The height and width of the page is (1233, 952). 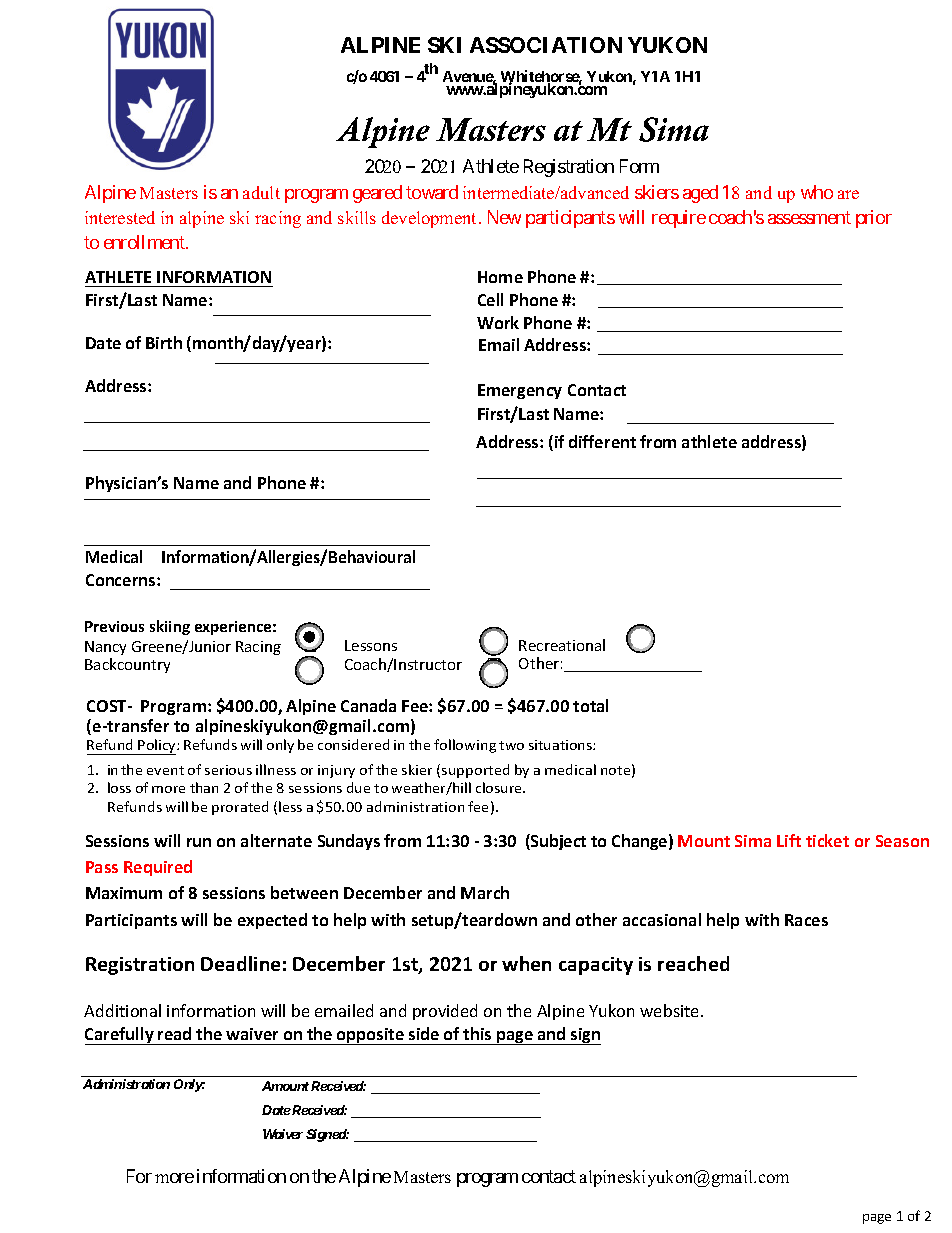 What do you see at coordinates (122, 580) in the page?
I see `Concerns` at bounding box center [122, 580].
